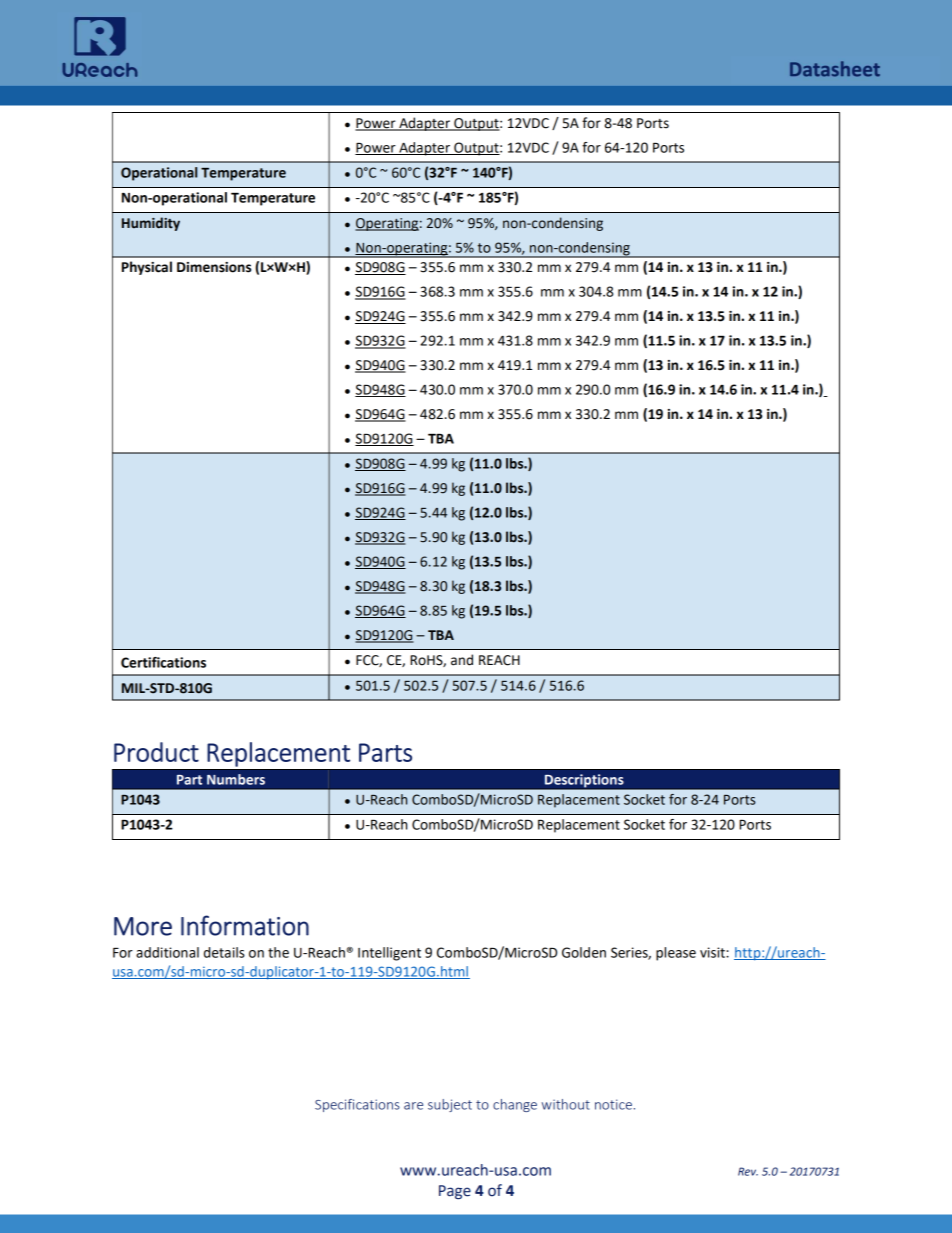 The height and width of the screenshot is (1233, 952). Describe the element at coordinates (151, 224) in the screenshot. I see `Humidity` at that location.
